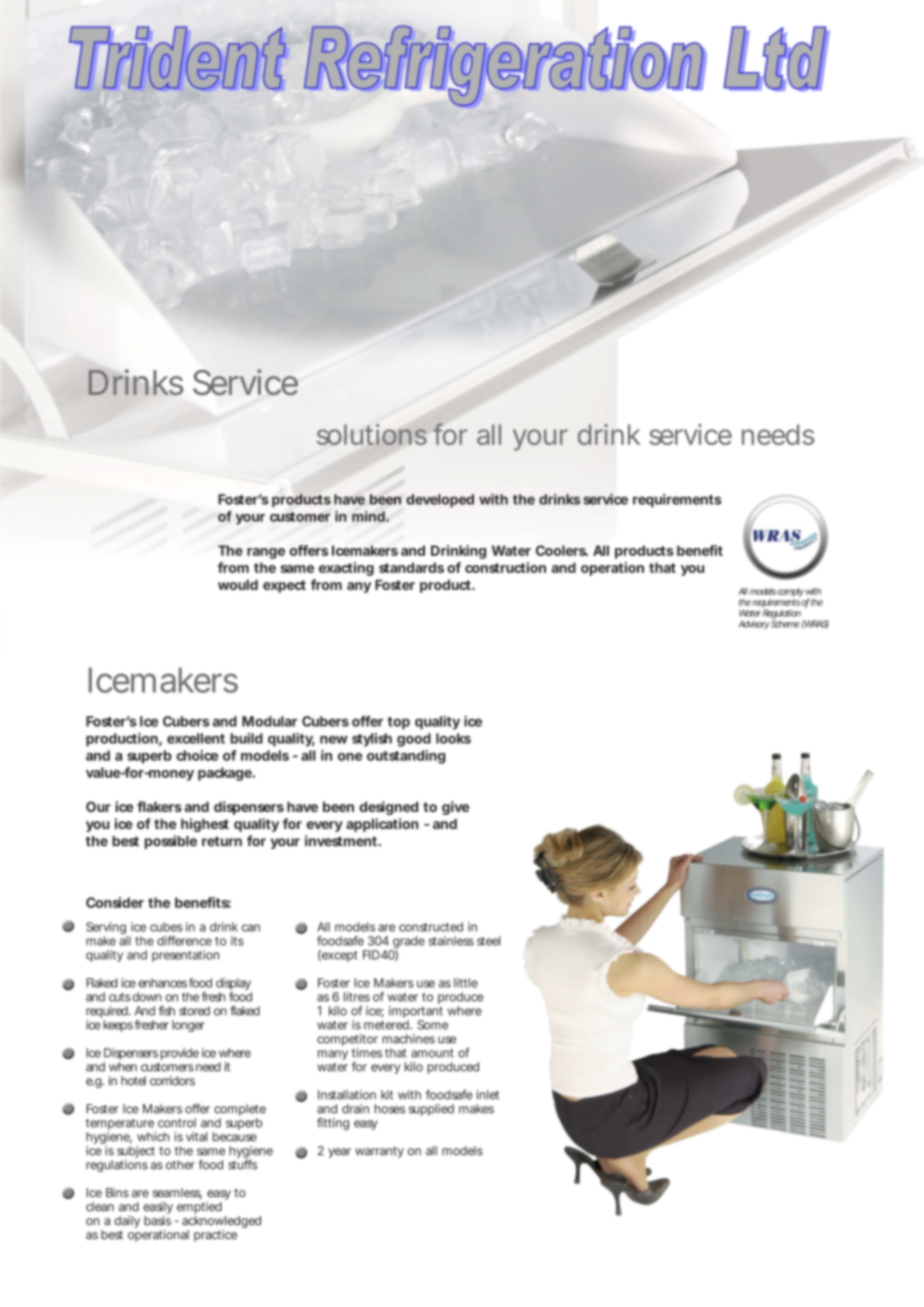 The height and width of the screenshot is (1307, 924). What do you see at coordinates (171, 842) in the screenshot?
I see `possible` at bounding box center [171, 842].
